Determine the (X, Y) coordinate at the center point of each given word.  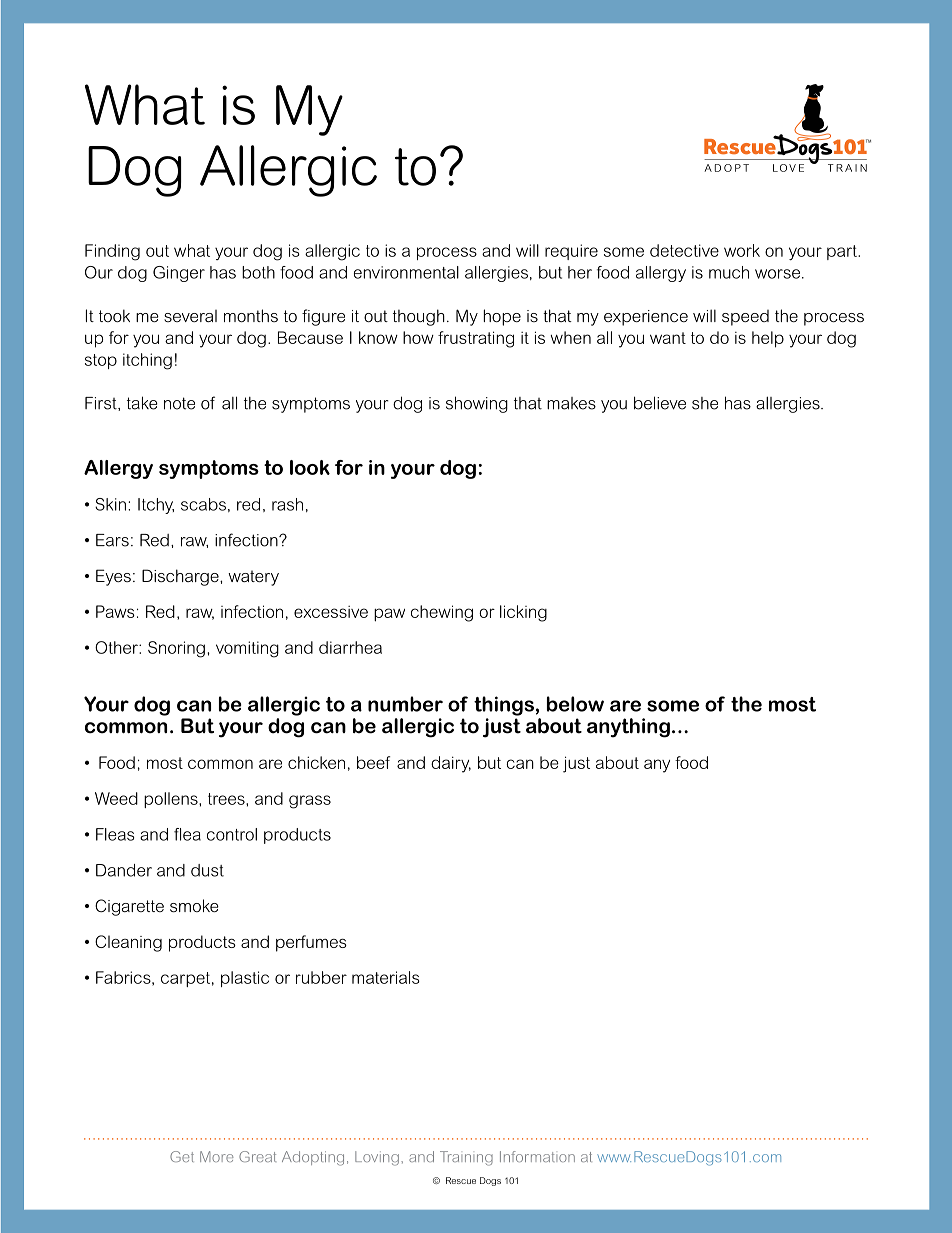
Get (182, 1156)
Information (537, 1156)
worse (779, 274)
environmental (406, 272)
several (190, 316)
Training (466, 1158)
